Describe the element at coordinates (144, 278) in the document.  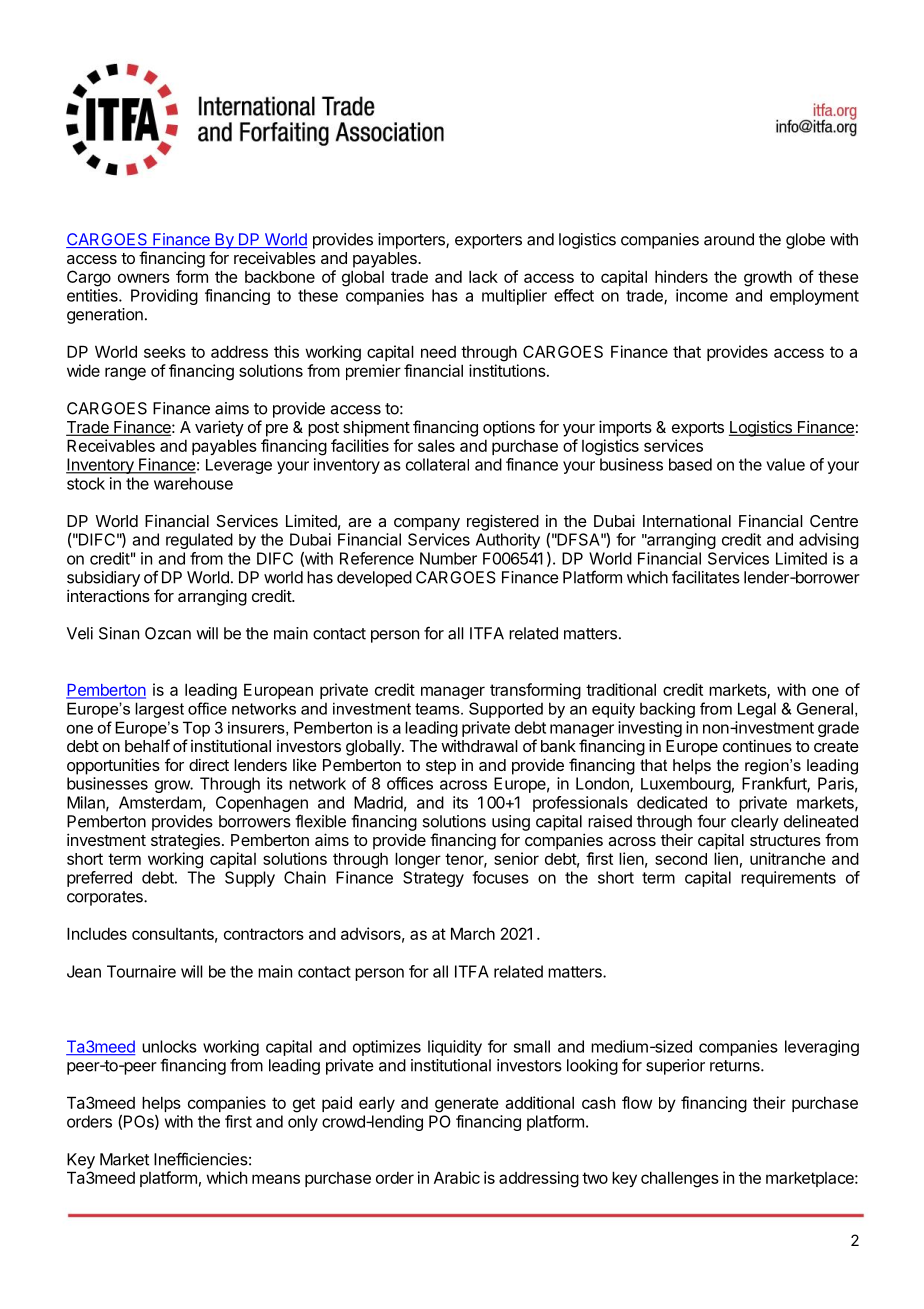
I see `owners` at that location.
